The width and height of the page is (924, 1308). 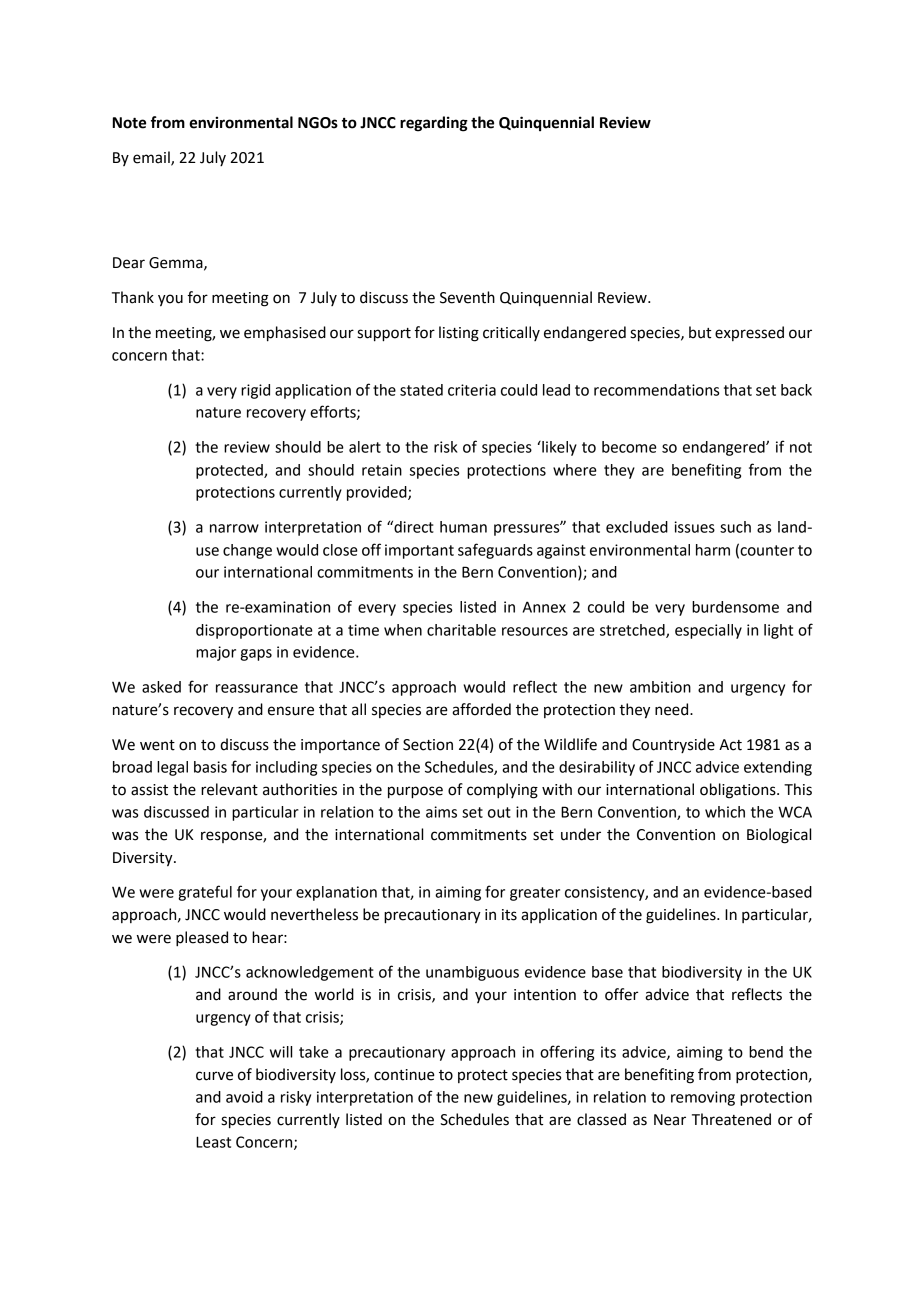 I want to click on regarding, so click(x=434, y=124).
